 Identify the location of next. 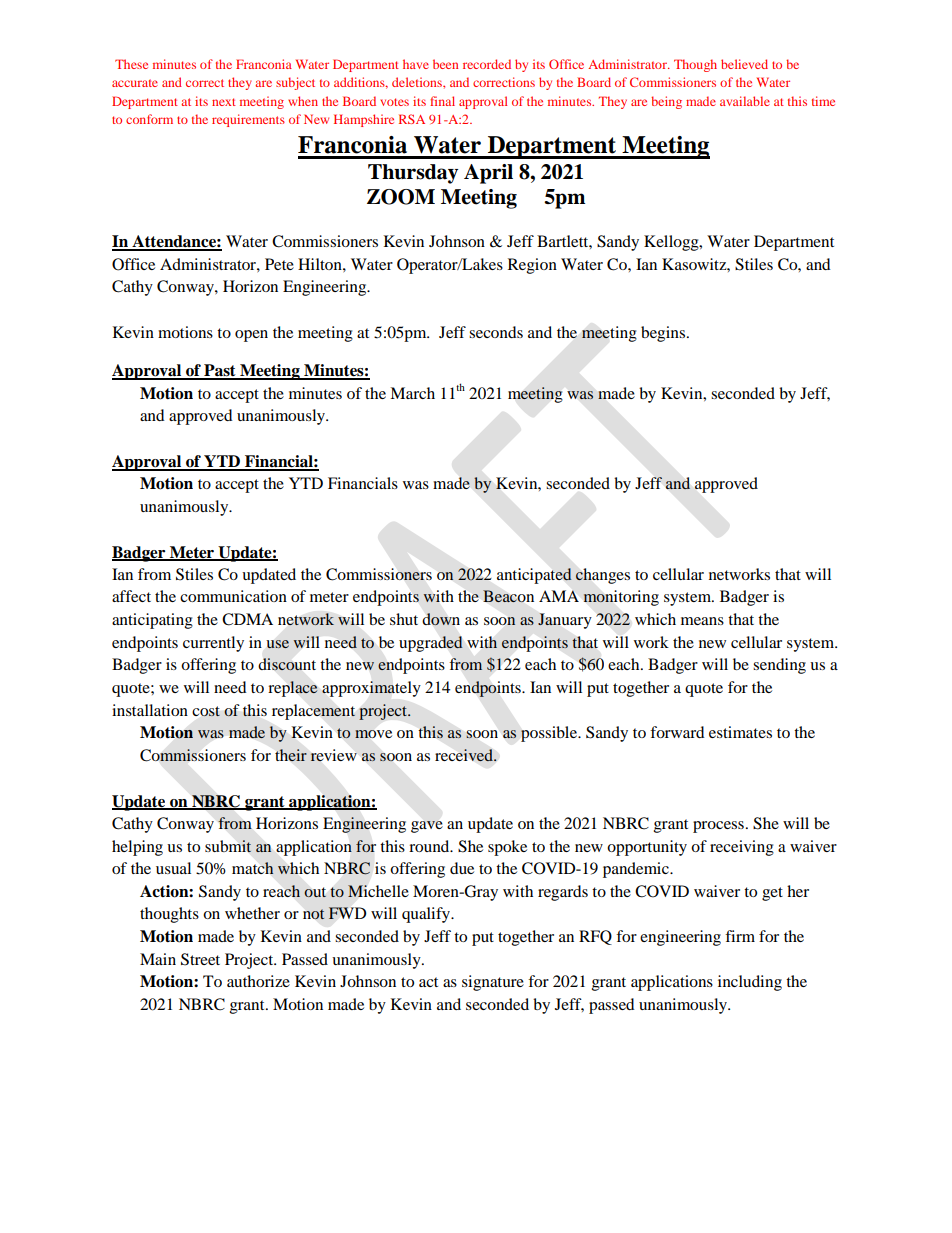
(224, 102).
